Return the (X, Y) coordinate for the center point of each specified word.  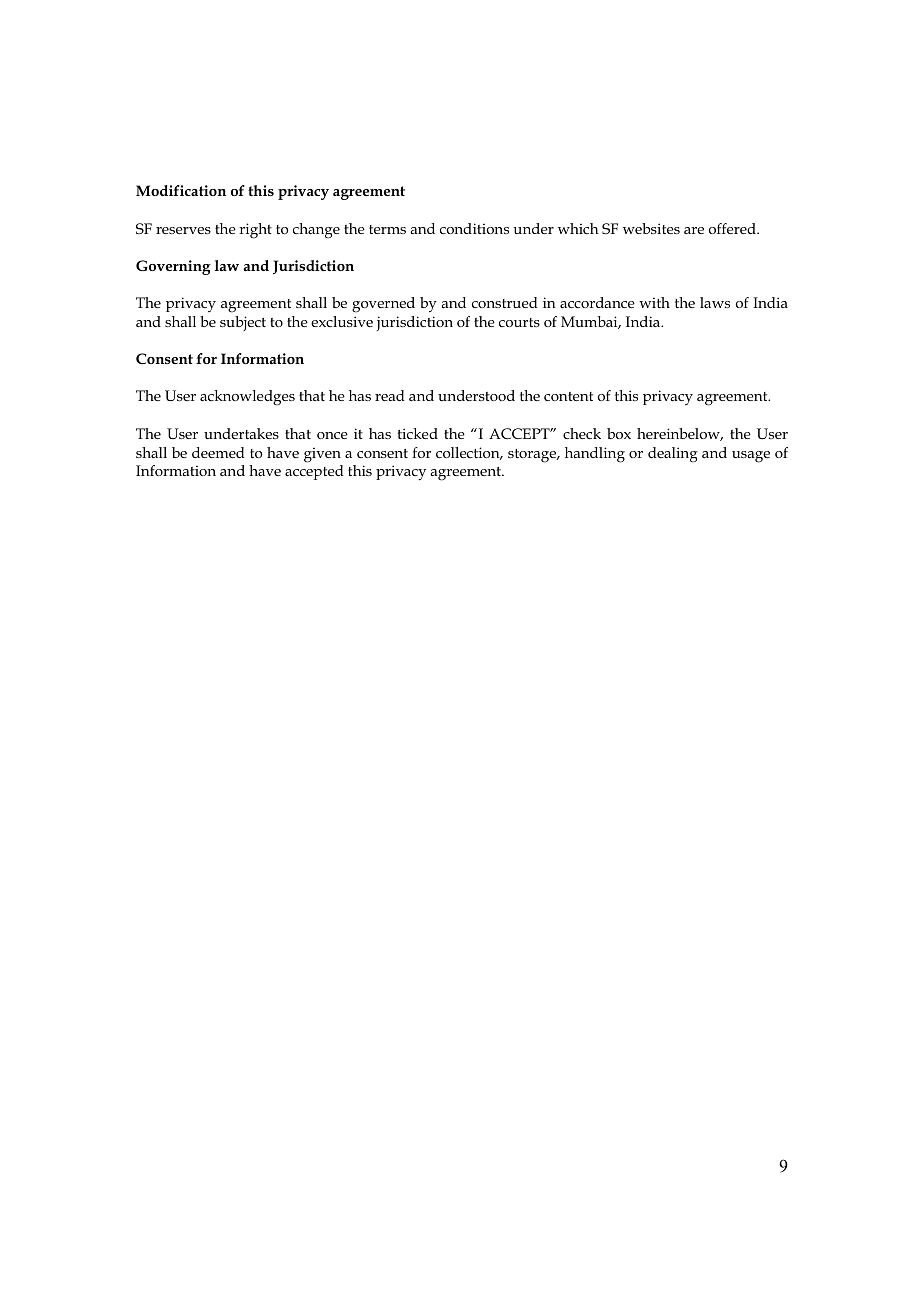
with (654, 302)
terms (387, 229)
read (390, 395)
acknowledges (247, 398)
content (568, 396)
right (255, 231)
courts (519, 322)
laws (715, 302)
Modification (181, 190)
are (694, 230)
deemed (218, 452)
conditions (474, 228)
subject (243, 323)
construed (505, 302)
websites (651, 228)
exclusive (342, 321)
